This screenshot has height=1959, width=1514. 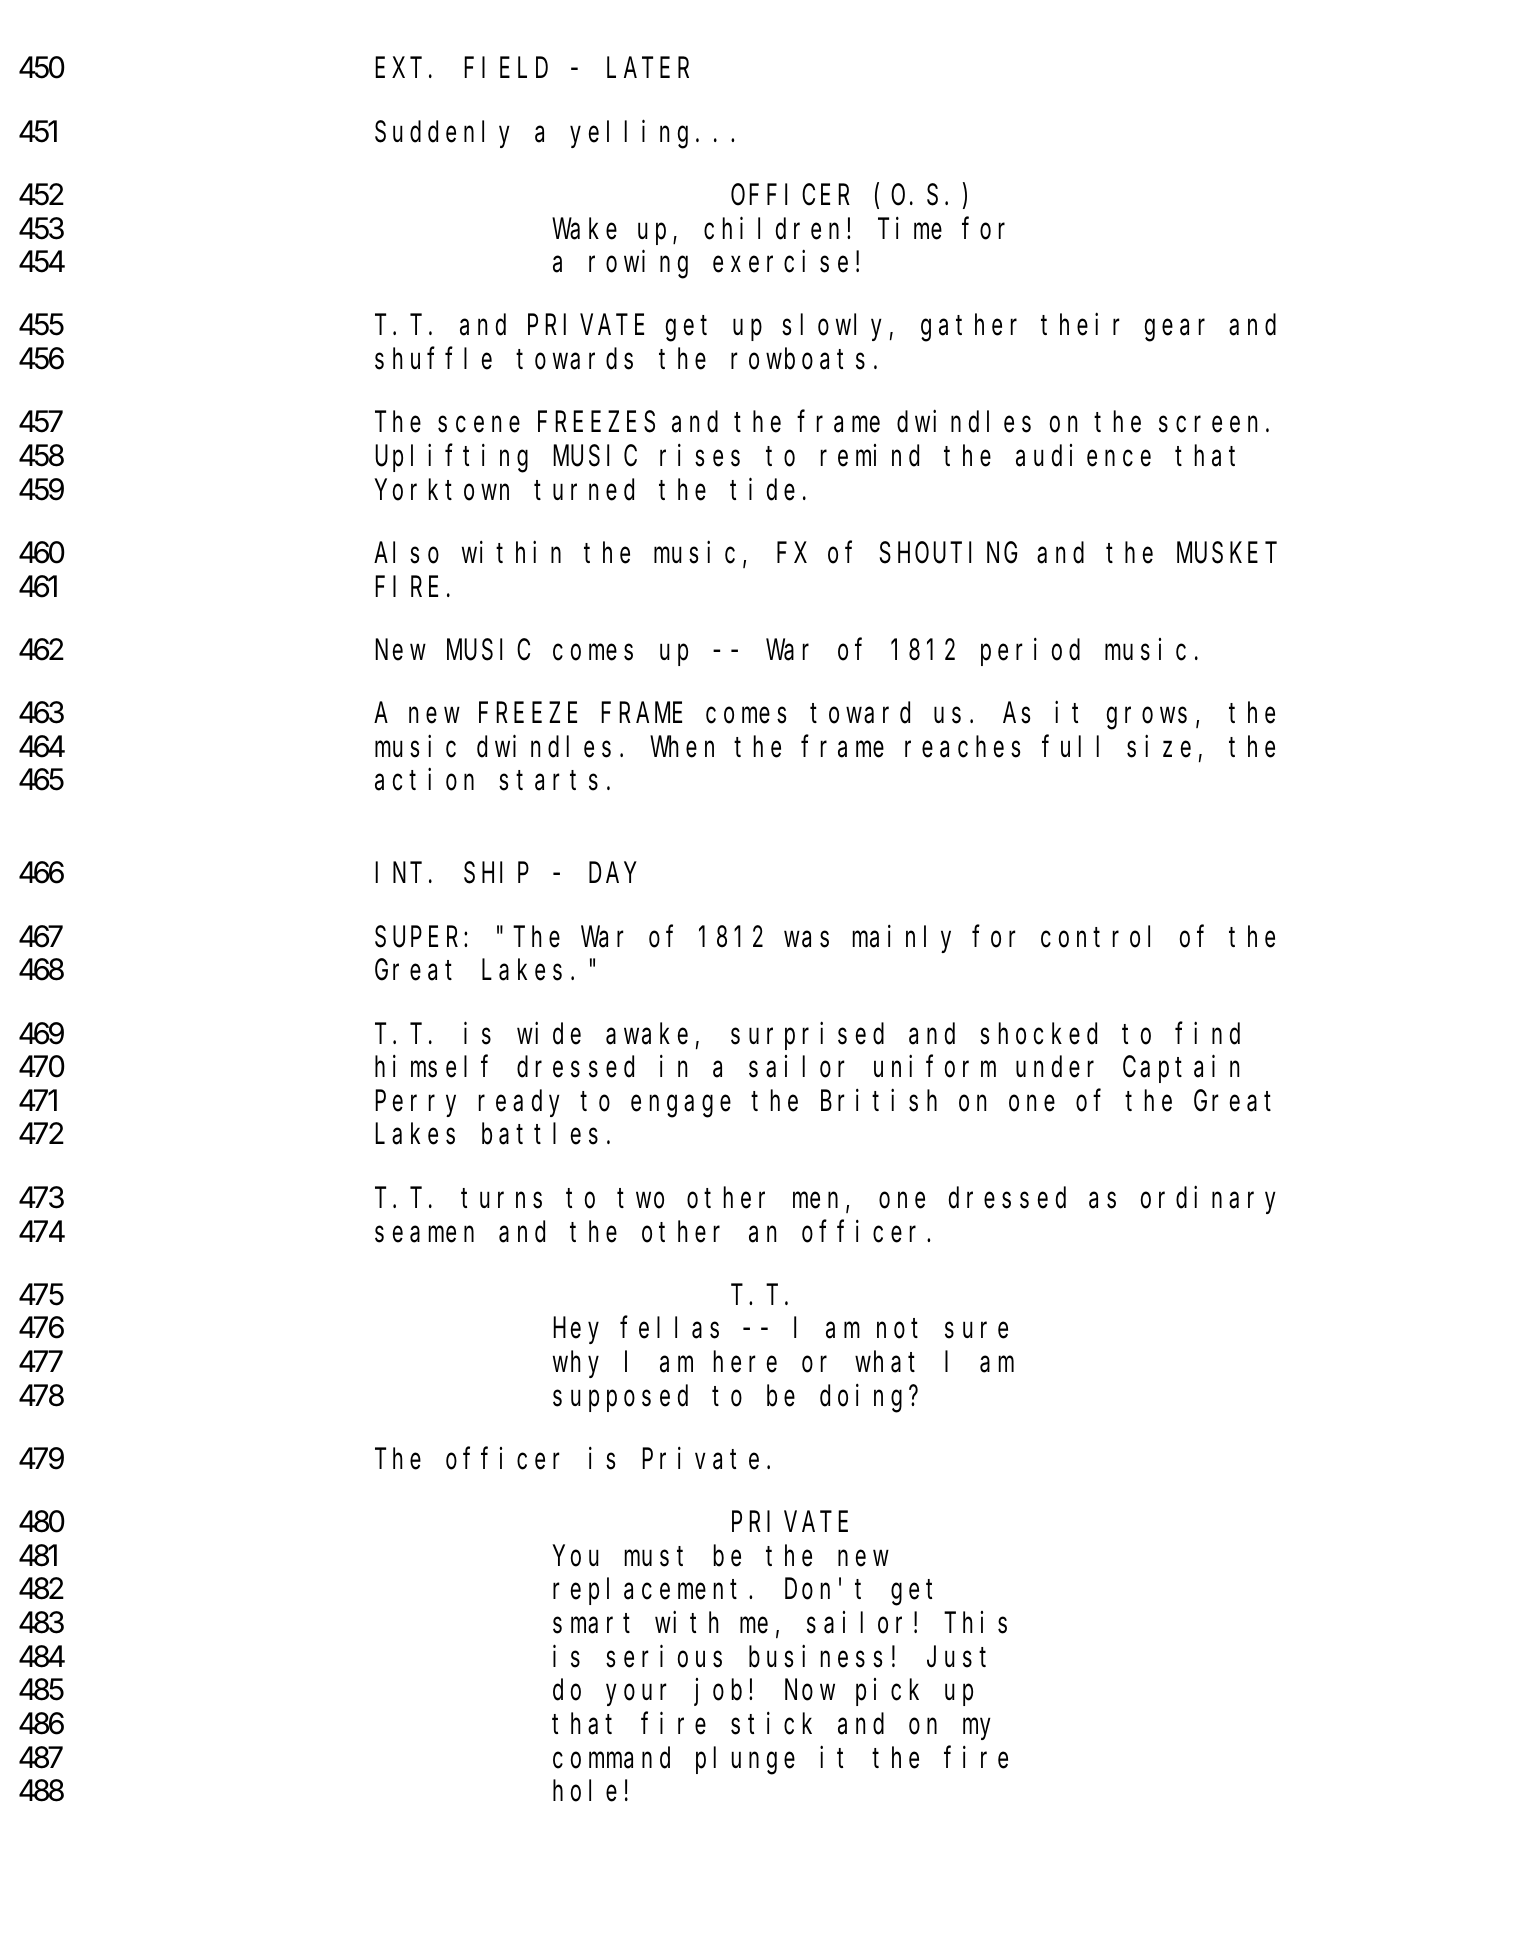 What do you see at coordinates (902, 939) in the screenshot?
I see `mainly` at bounding box center [902, 939].
